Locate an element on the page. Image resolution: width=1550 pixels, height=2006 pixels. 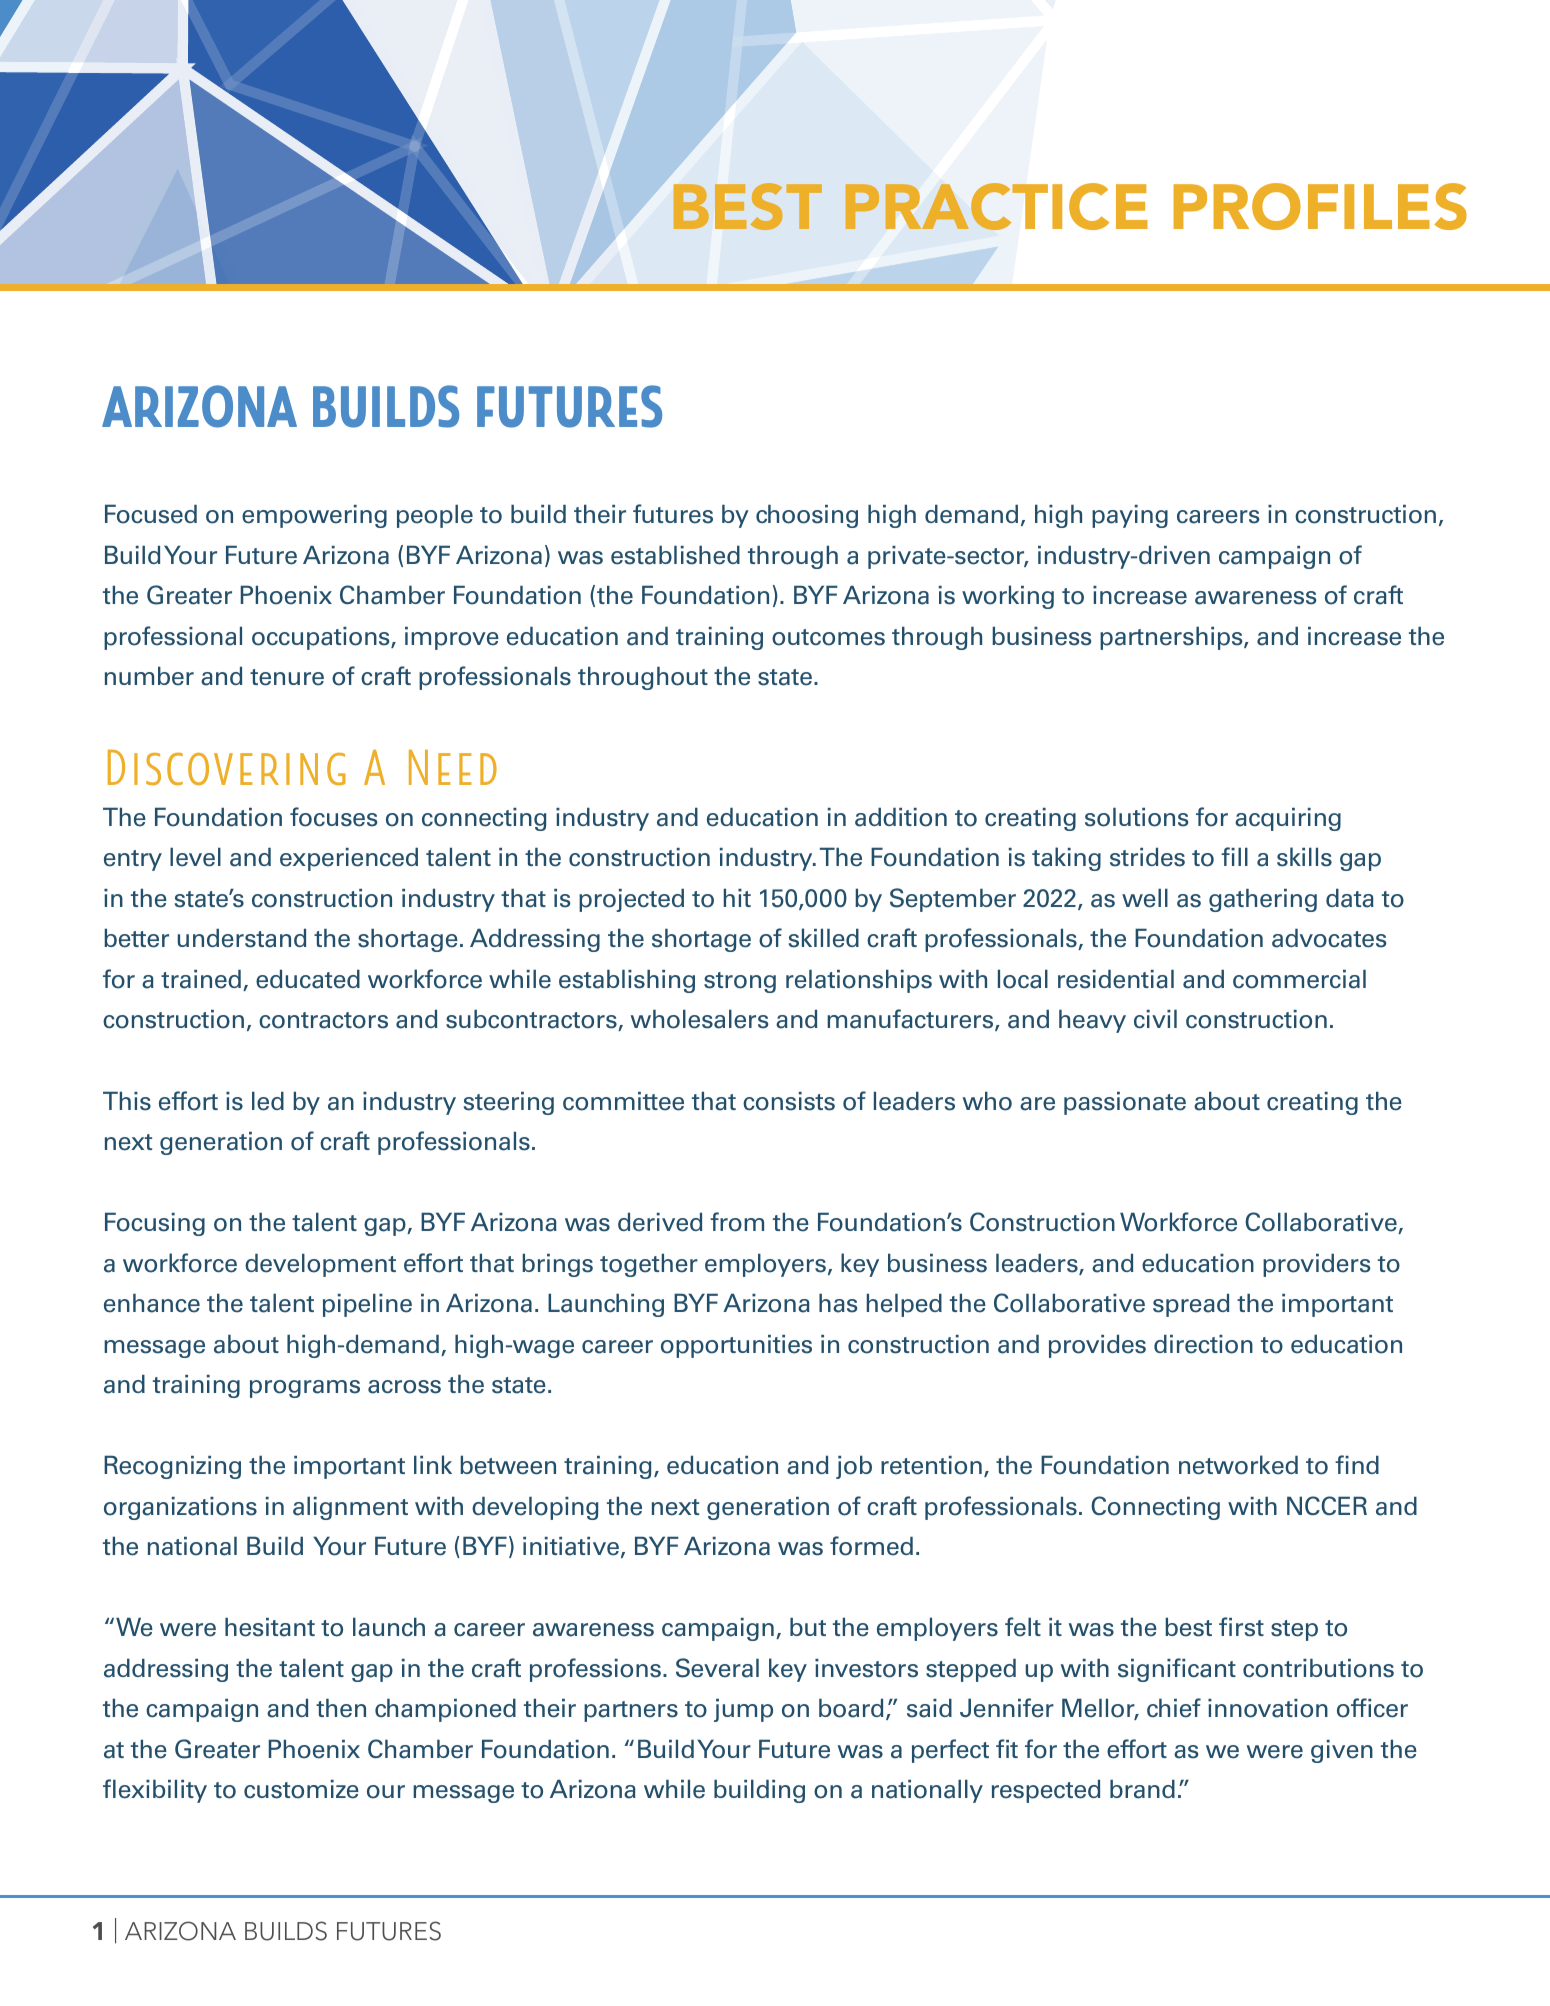
jump is located at coordinates (743, 1710).
